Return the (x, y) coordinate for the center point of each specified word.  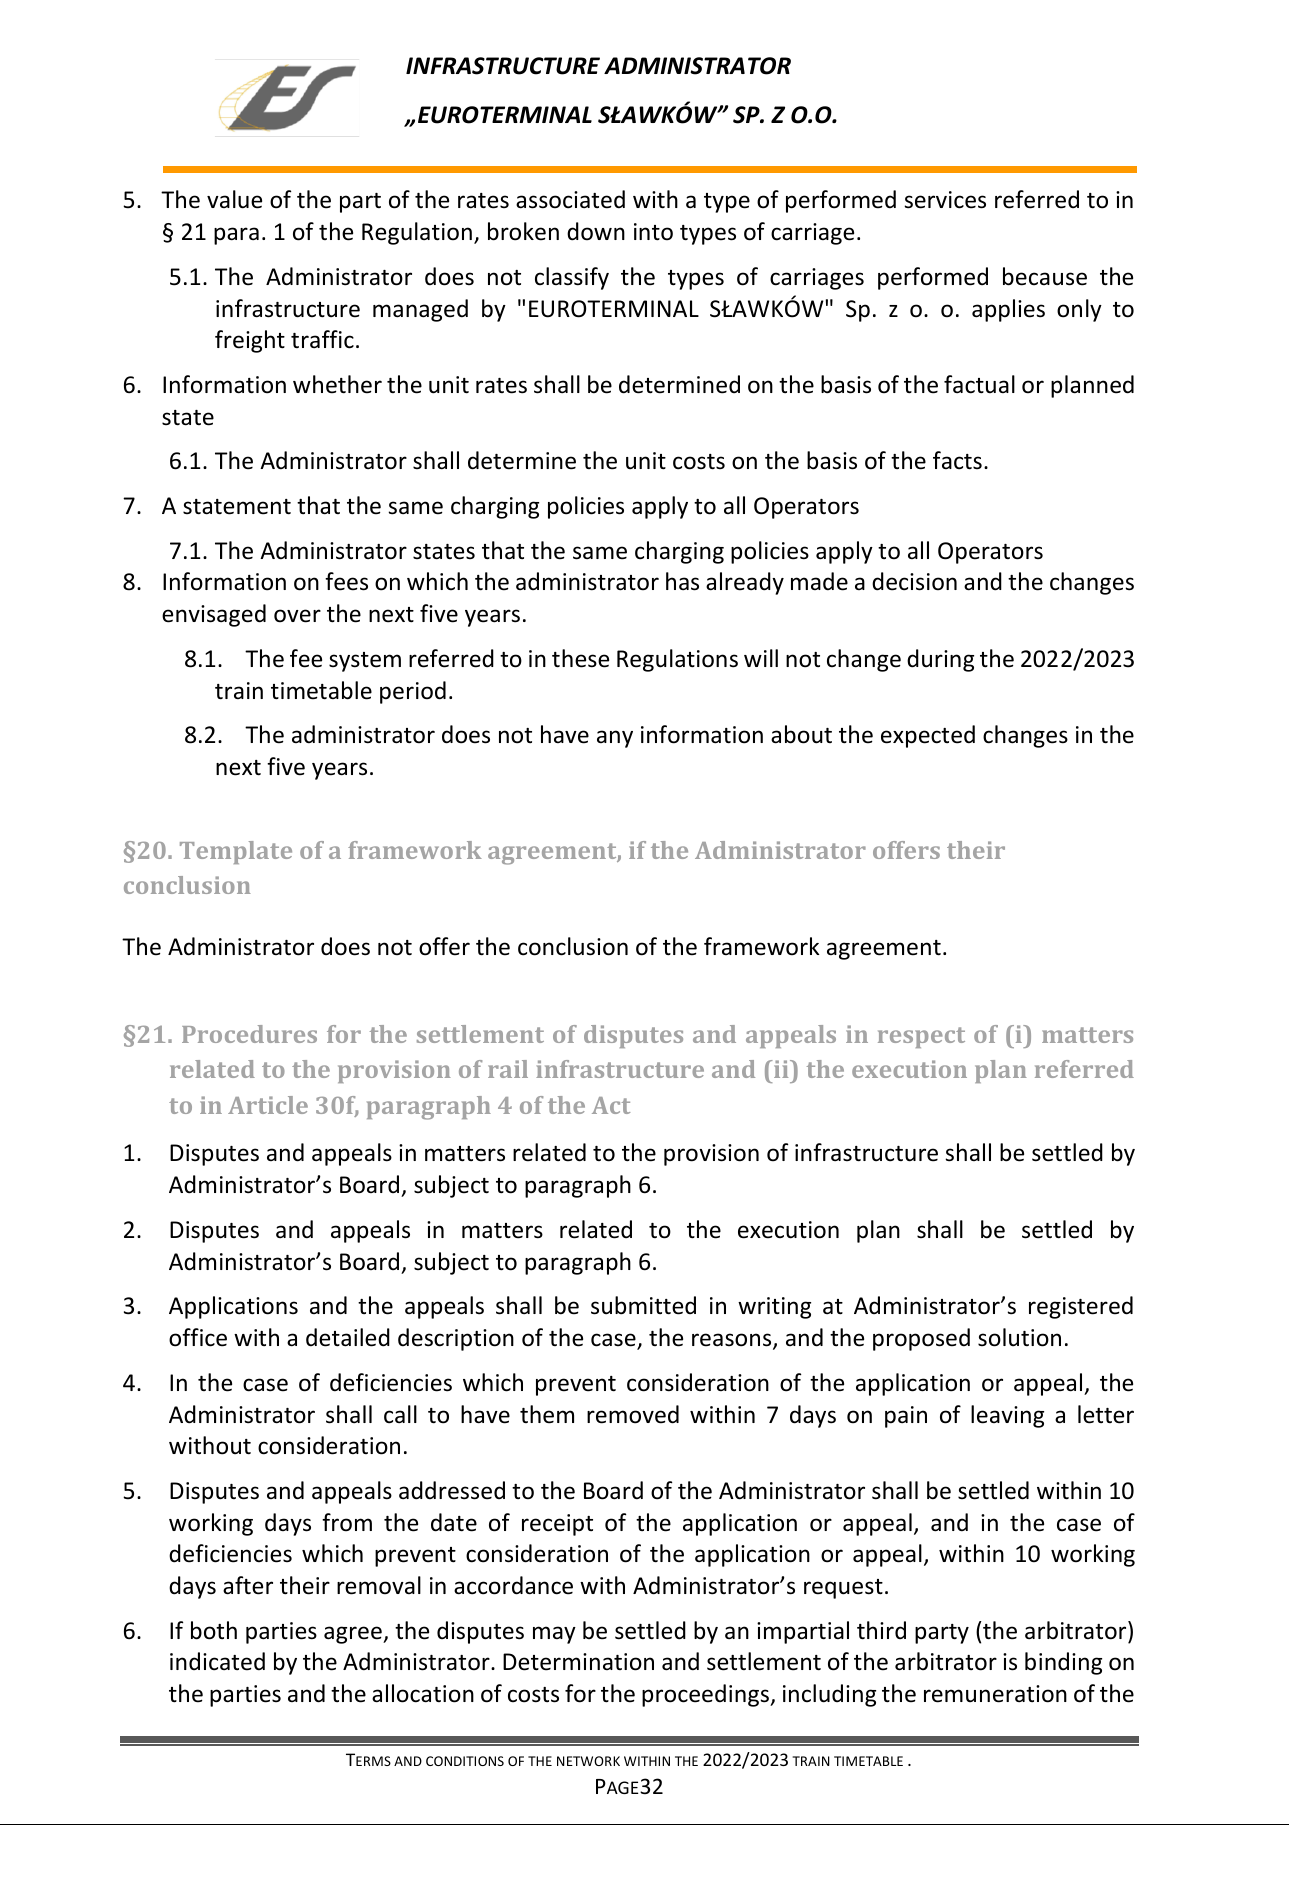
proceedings (707, 1695)
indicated (217, 1661)
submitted (643, 1305)
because (1045, 276)
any (615, 739)
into (653, 232)
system (365, 662)
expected (928, 736)
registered (1081, 1307)
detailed (348, 1337)
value (234, 199)
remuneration (995, 1694)
